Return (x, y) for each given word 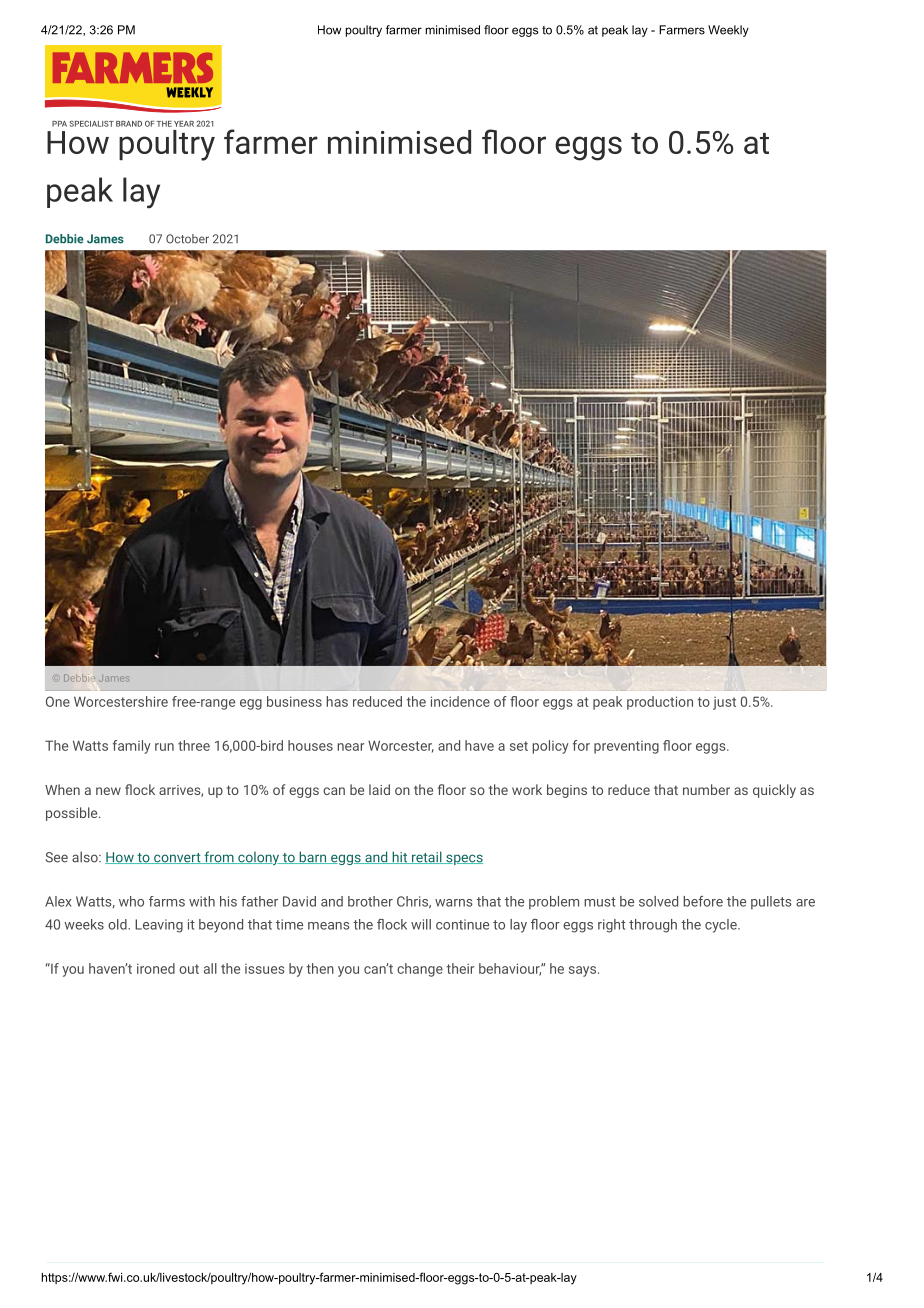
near (350, 747)
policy (550, 747)
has (337, 701)
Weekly (728, 31)
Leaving (159, 926)
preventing (626, 747)
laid (379, 789)
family (132, 747)
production (660, 703)
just (724, 703)
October (187, 239)
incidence (460, 701)
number (706, 789)
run (164, 747)
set (519, 746)
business (294, 701)
